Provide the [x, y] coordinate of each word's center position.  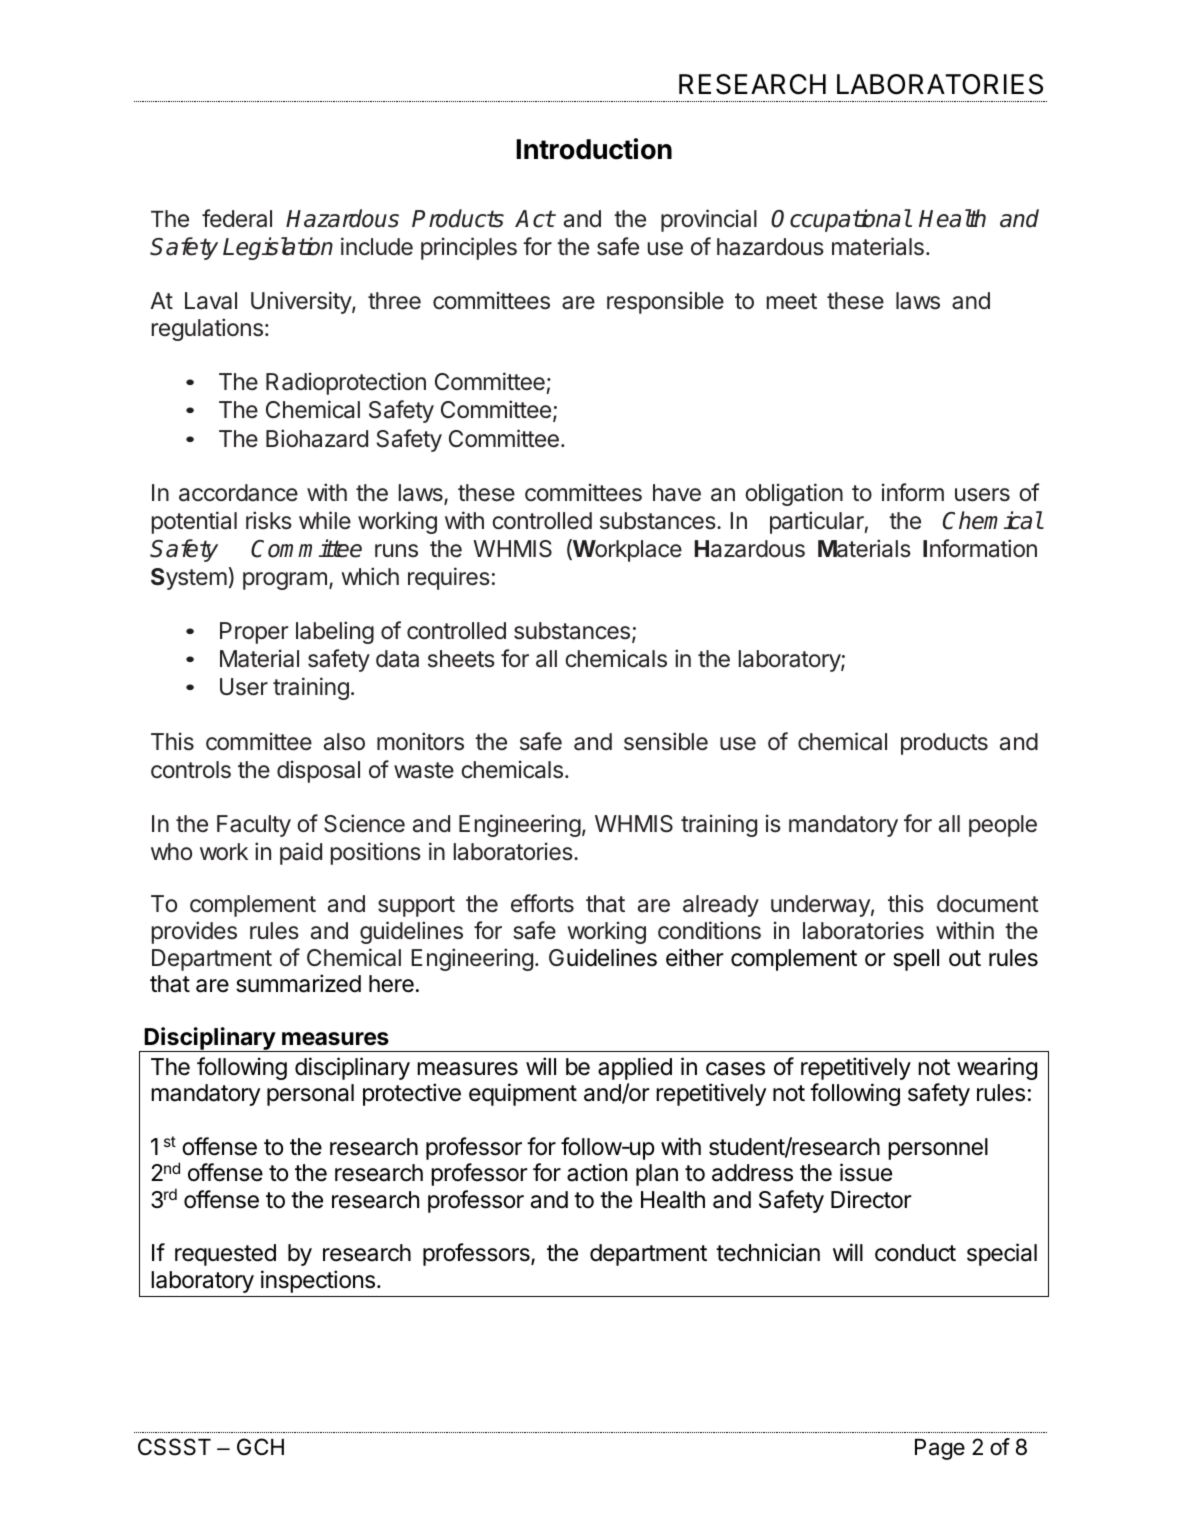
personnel [938, 1149]
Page [940, 1449]
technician [768, 1252]
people [1003, 826]
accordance [238, 493]
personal [310, 1095]
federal [237, 218]
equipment [523, 1094]
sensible [666, 741]
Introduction [594, 149]
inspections [318, 1281]
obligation [794, 494]
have [677, 493]
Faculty [254, 826]
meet [792, 301]
